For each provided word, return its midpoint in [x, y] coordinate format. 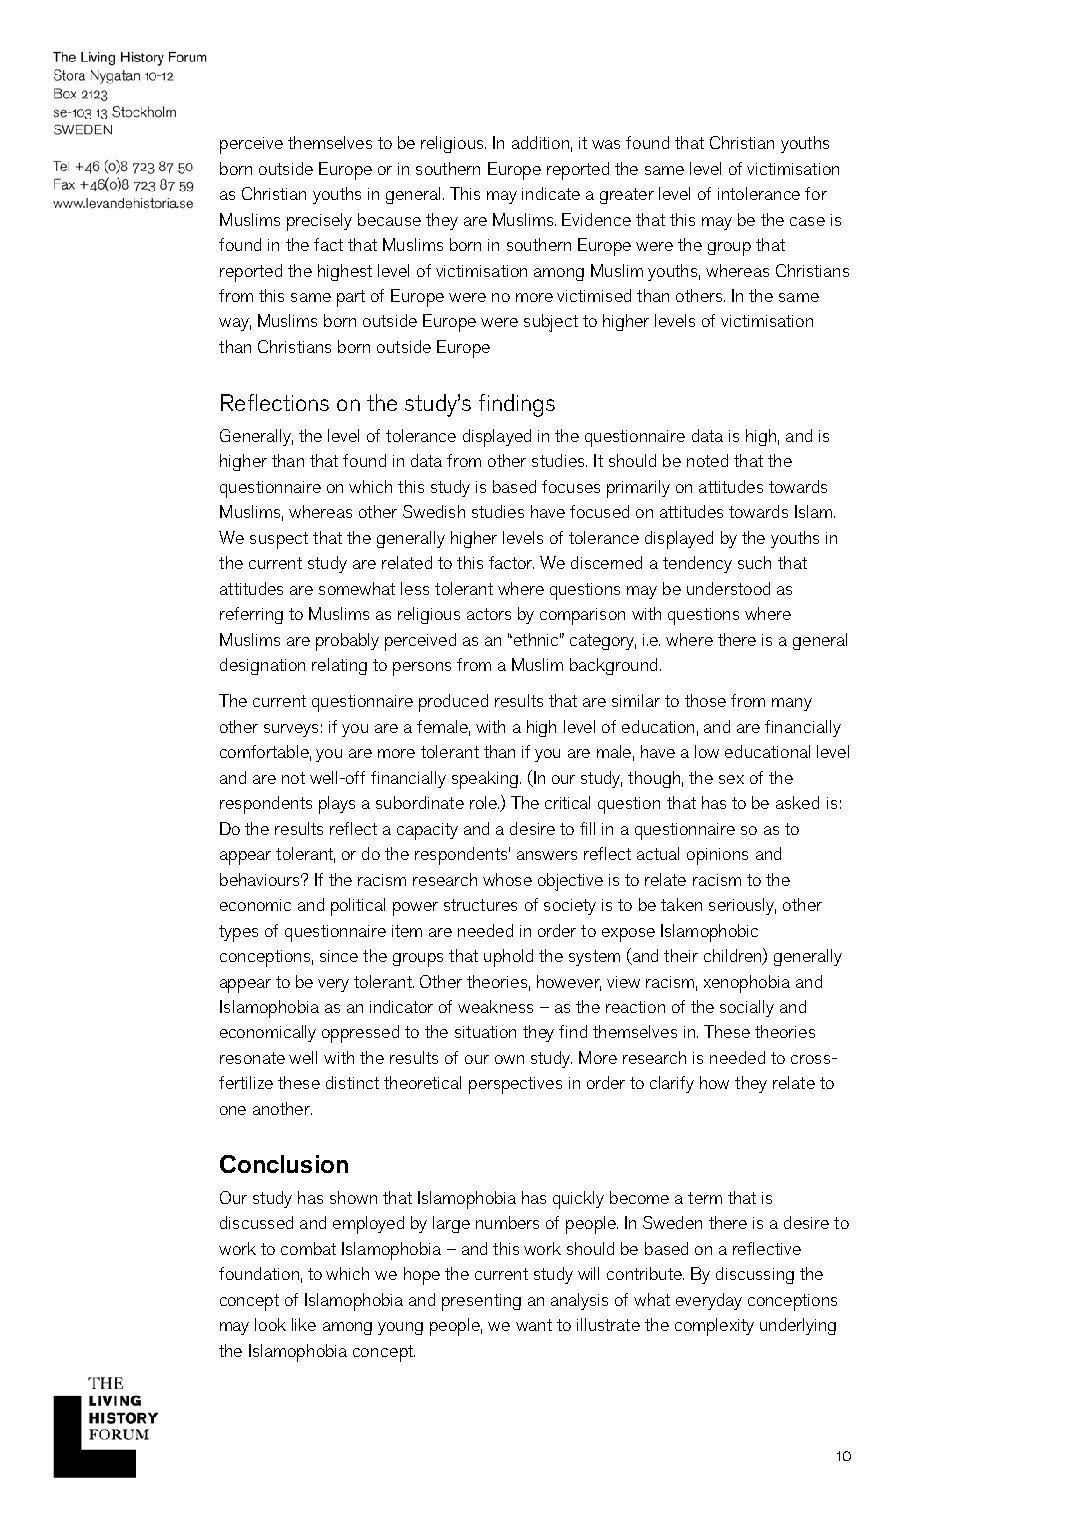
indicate [551, 193]
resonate [252, 1058]
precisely [319, 222]
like [304, 1324]
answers [547, 855]
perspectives [515, 1085]
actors [489, 614]
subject [551, 323]
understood [728, 588]
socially [747, 1008]
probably [347, 642]
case [807, 221]
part [351, 298]
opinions [717, 856]
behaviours [261, 879]
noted [707, 460]
